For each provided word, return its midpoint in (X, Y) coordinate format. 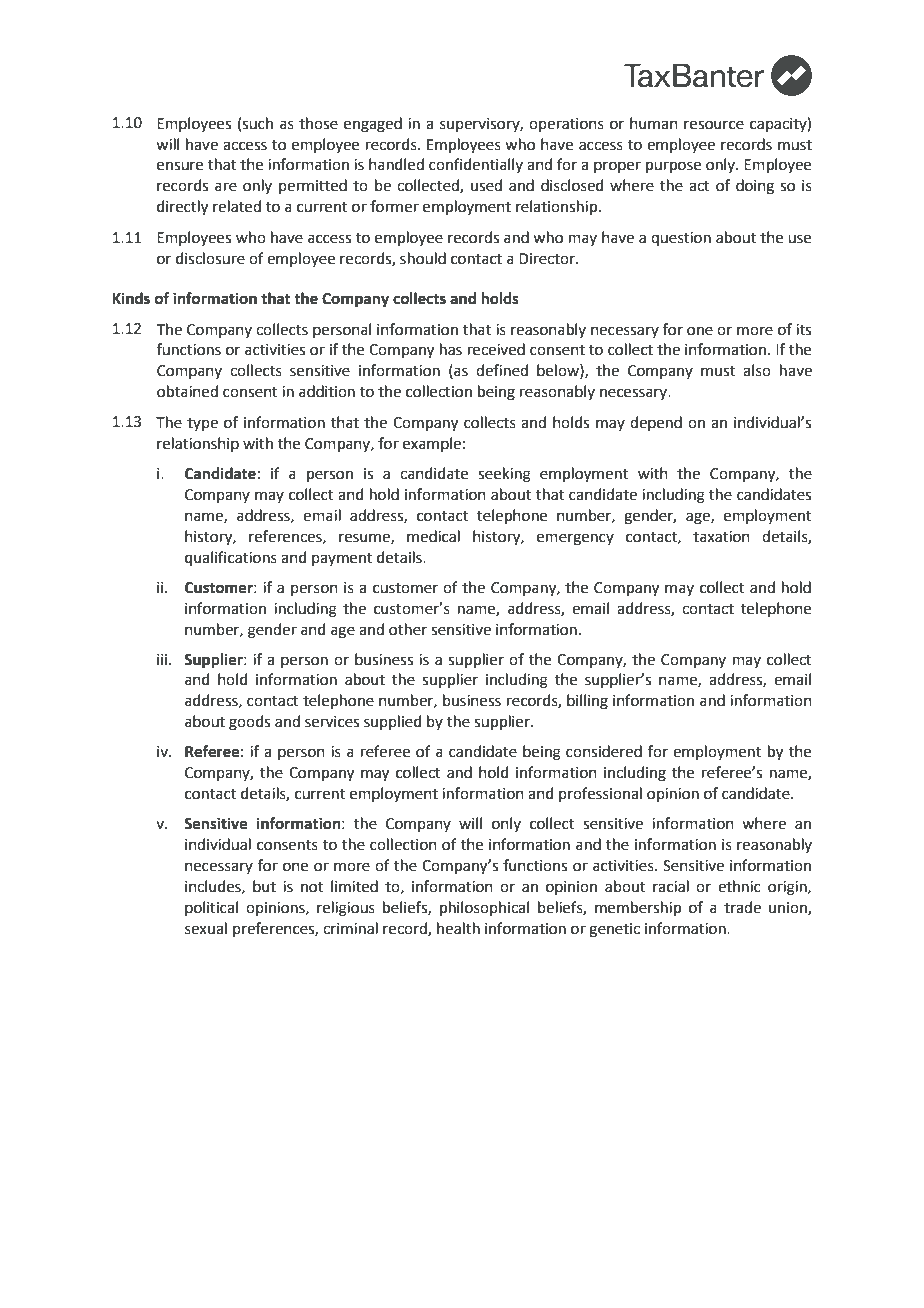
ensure (180, 166)
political (211, 908)
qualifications (231, 558)
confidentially (476, 165)
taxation (721, 537)
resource (714, 125)
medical (433, 536)
